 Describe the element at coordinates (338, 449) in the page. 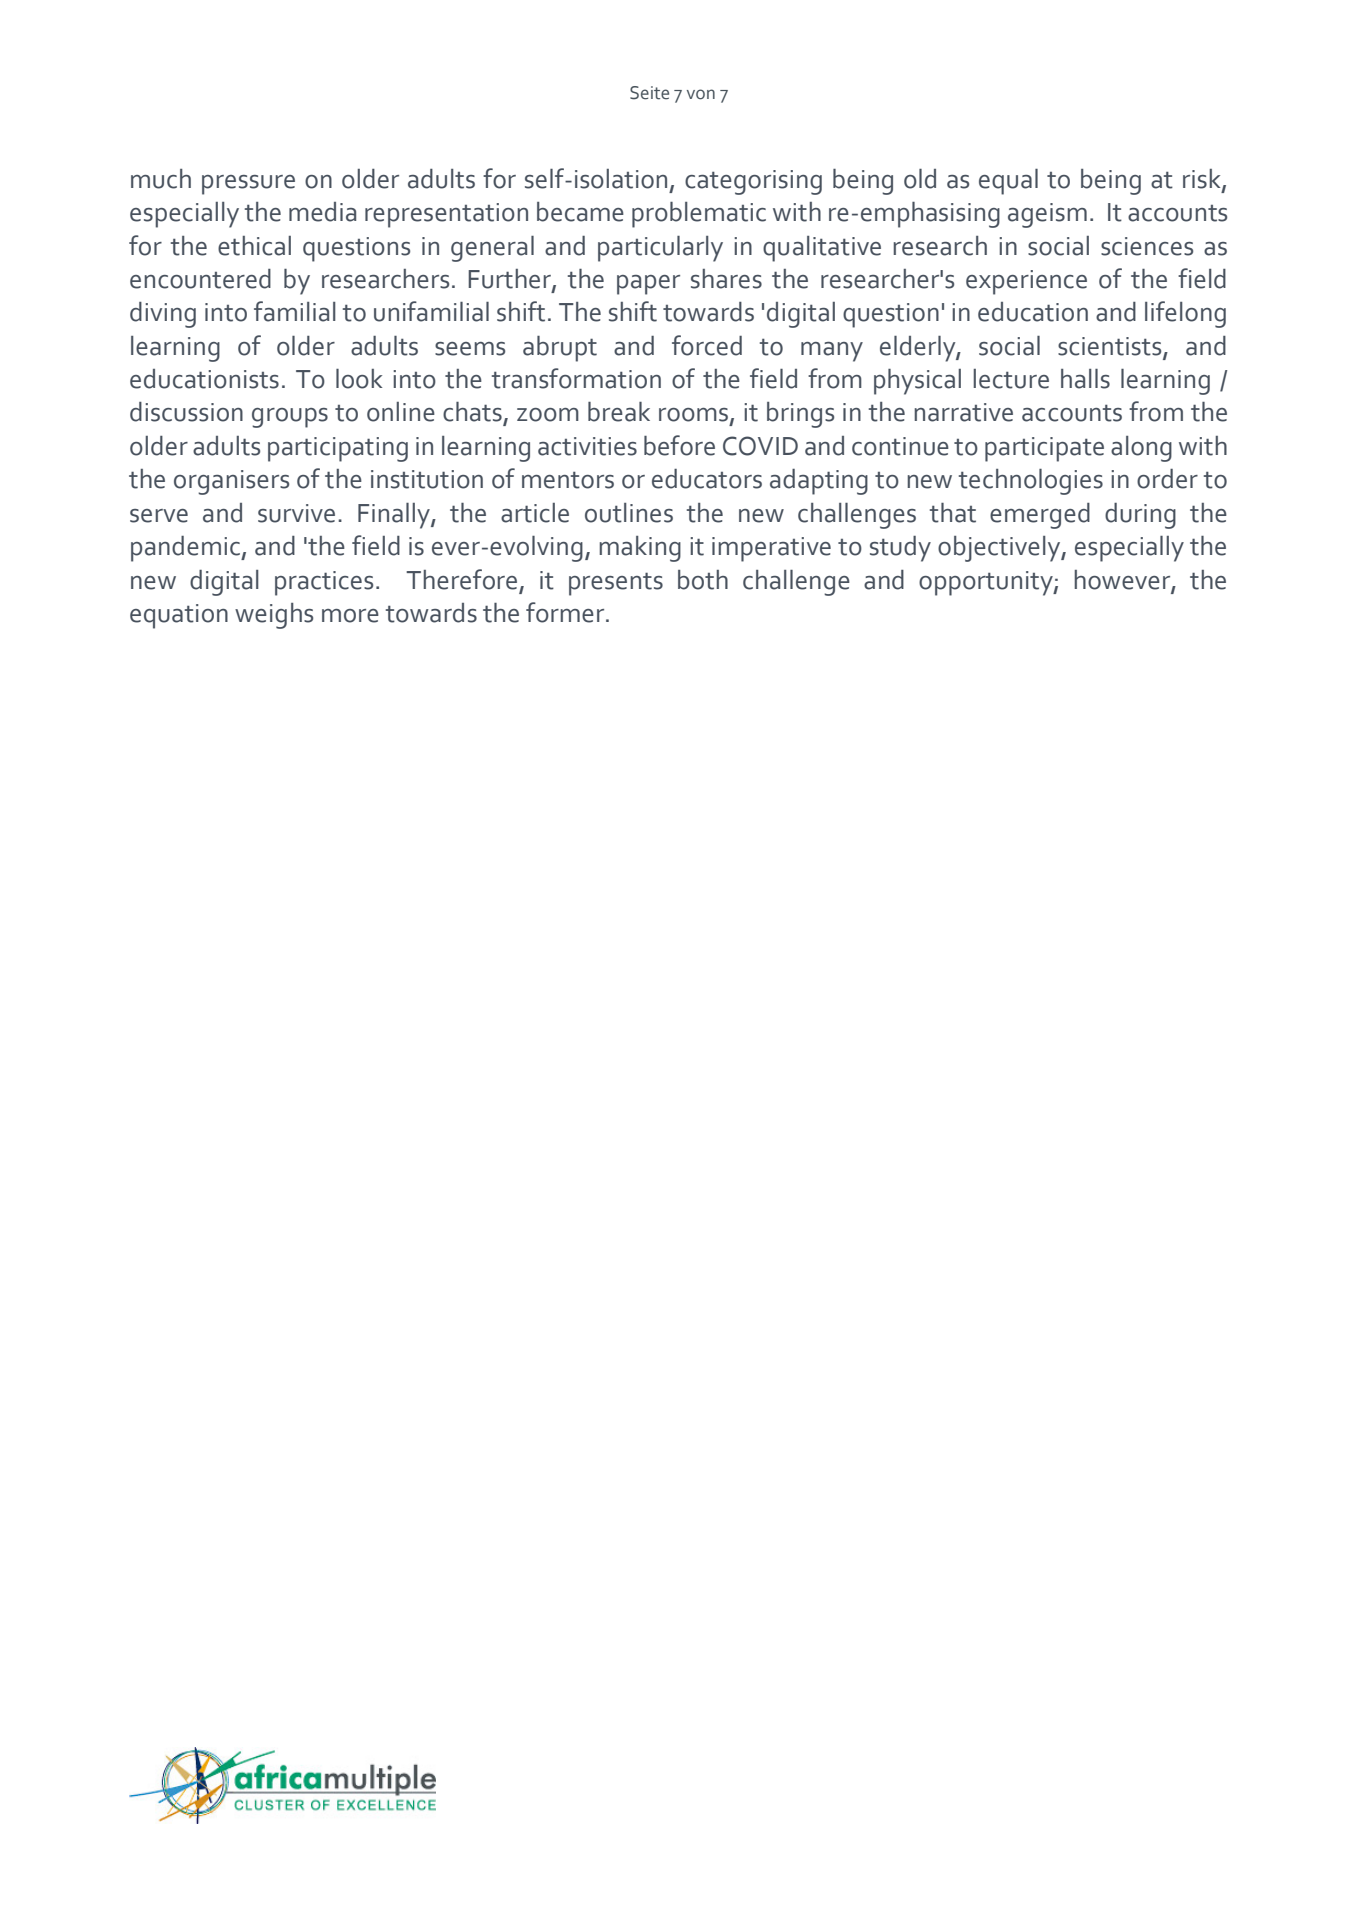

I see `participating` at that location.
